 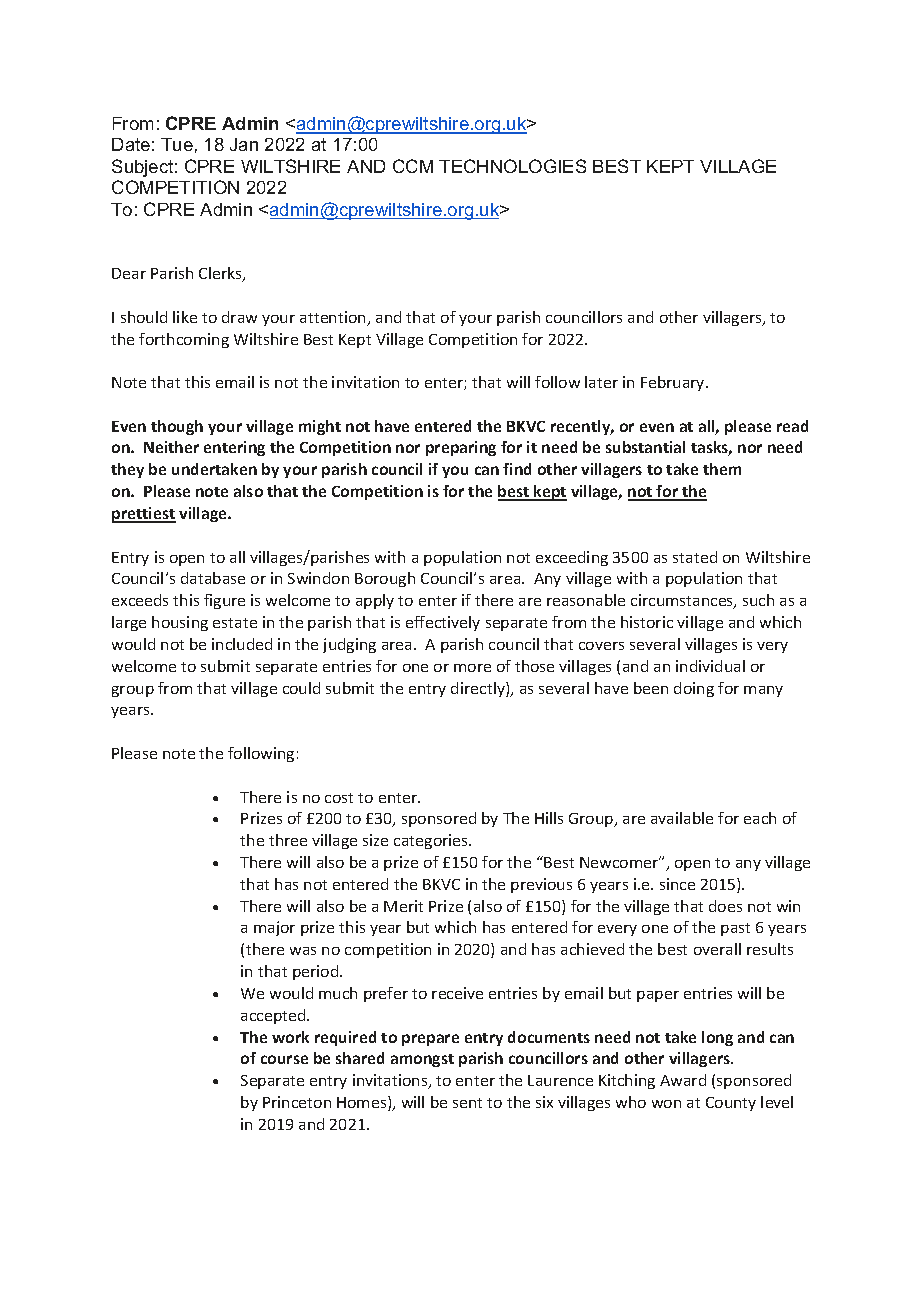 What do you see at coordinates (461, 448) in the screenshot?
I see `preparing` at bounding box center [461, 448].
